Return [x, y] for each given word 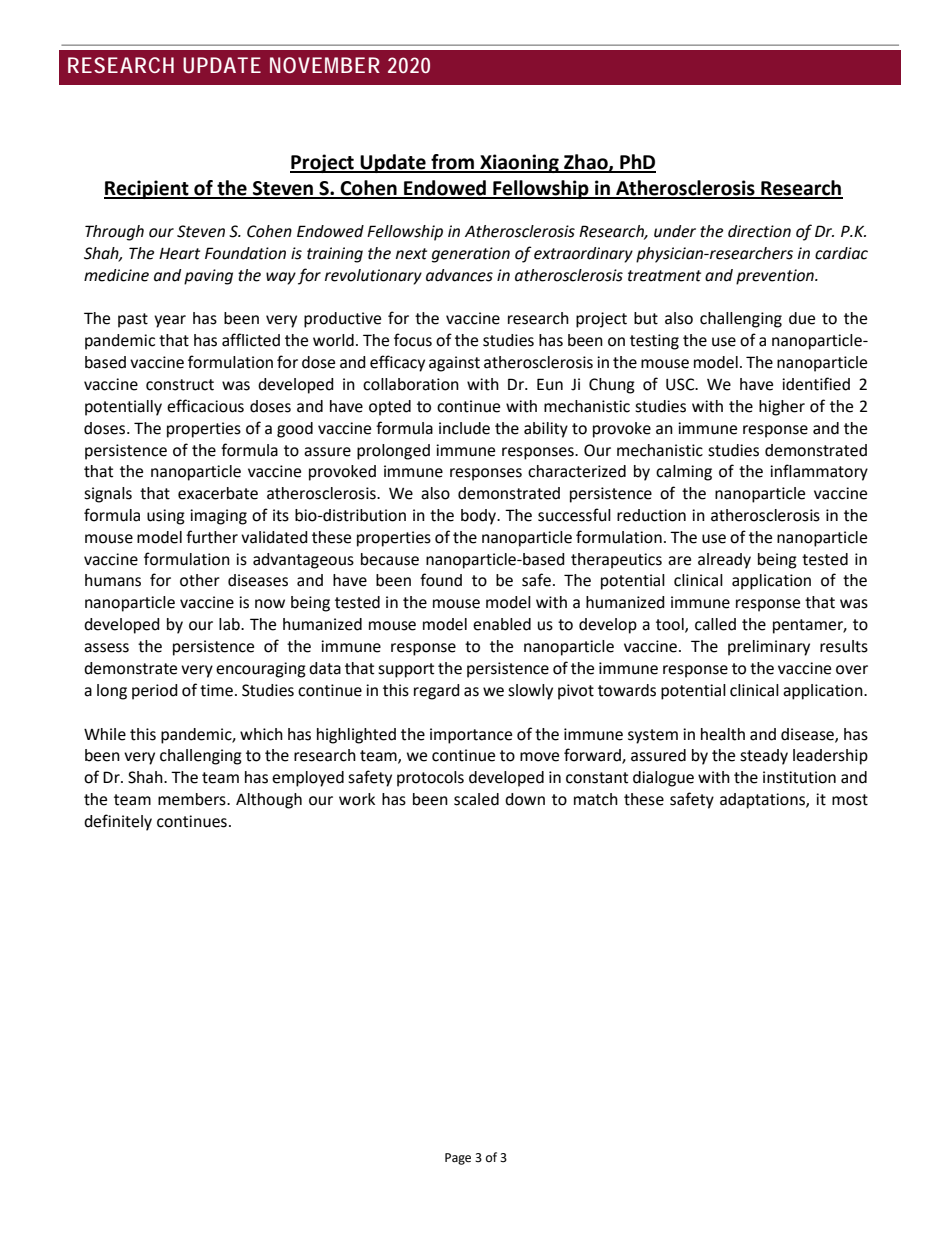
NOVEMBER [325, 65]
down [525, 799]
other [200, 580]
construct [180, 385]
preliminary [769, 648]
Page [458, 1159]
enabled [502, 624]
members [193, 799]
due [802, 318]
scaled [476, 799]
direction [759, 231]
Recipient [147, 189]
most [850, 800]
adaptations [763, 801]
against [454, 364]
